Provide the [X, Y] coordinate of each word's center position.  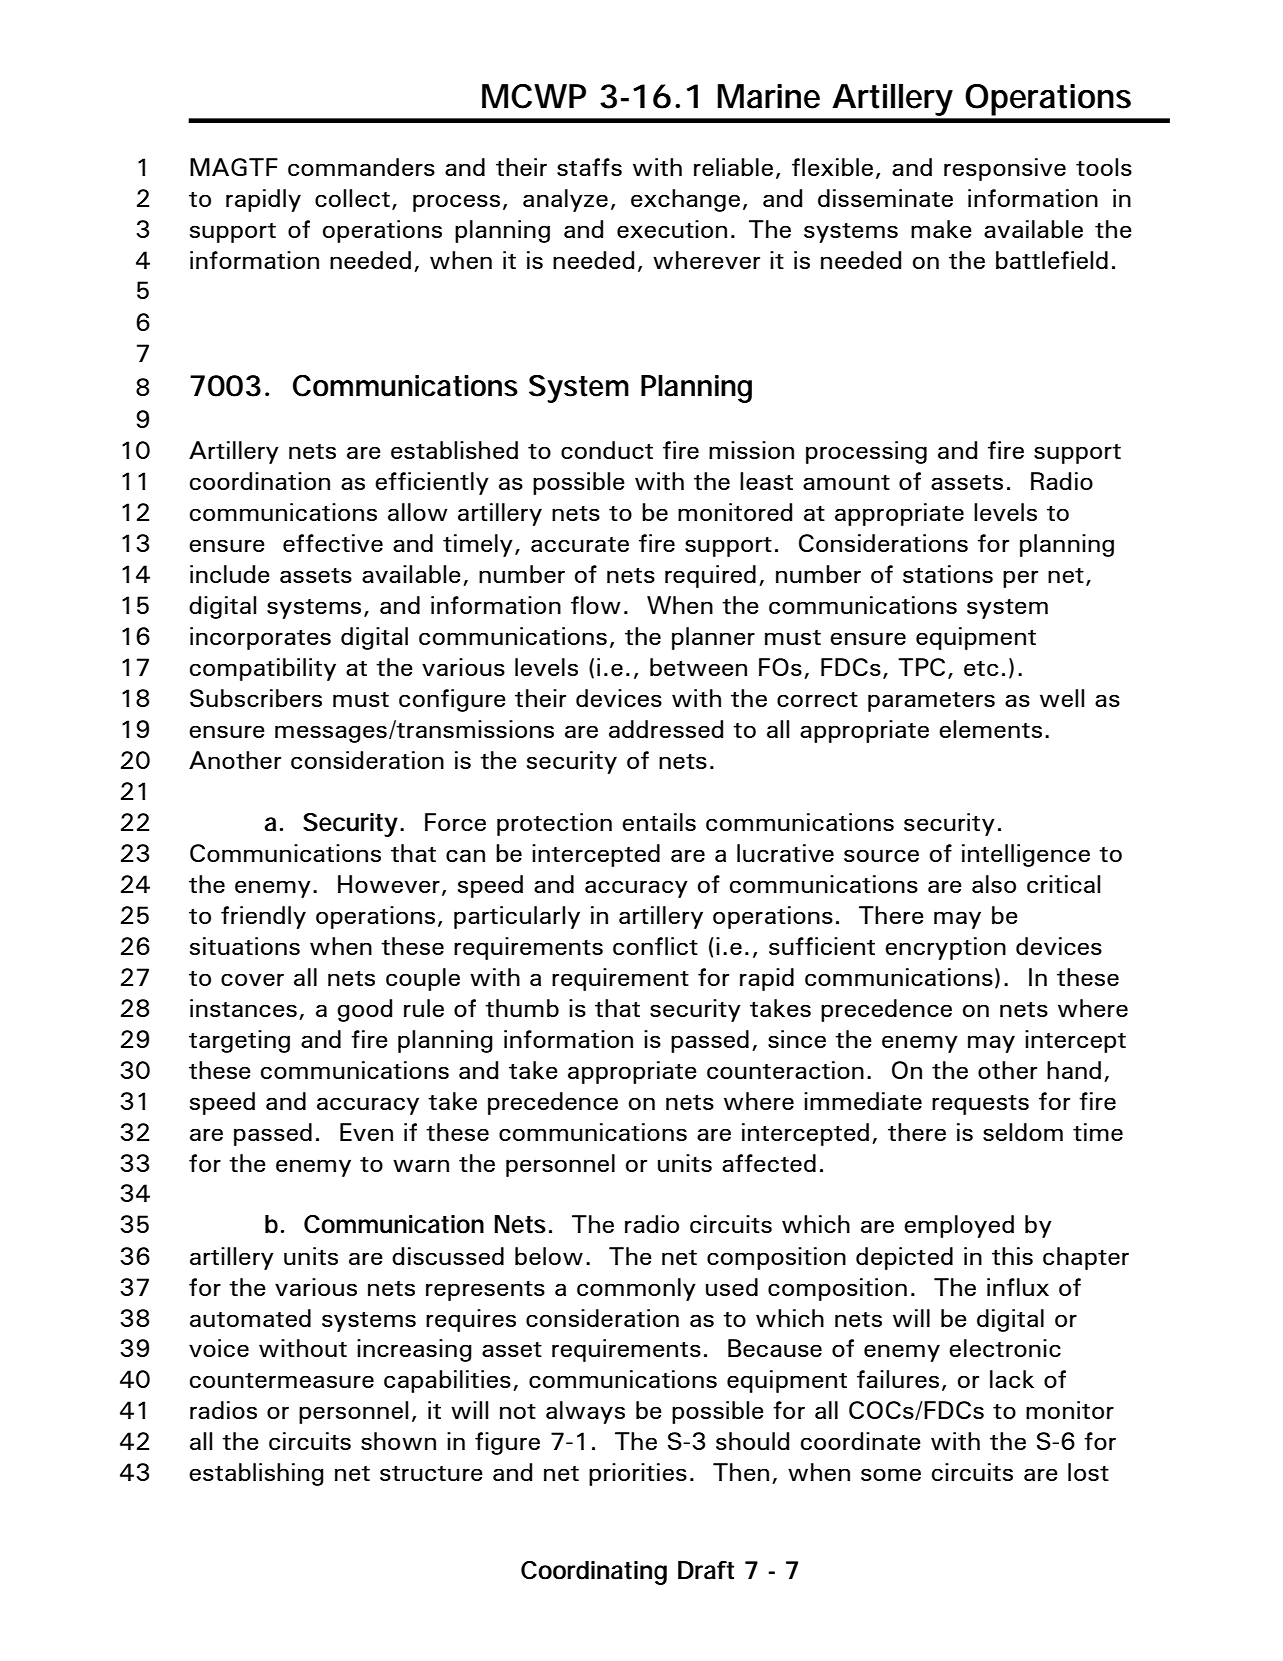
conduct [607, 450]
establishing [256, 1474]
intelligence [1026, 855]
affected [769, 1163]
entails [659, 822]
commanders [361, 167]
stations [948, 574]
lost [1088, 1472]
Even [366, 1132]
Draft [706, 1570]
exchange [685, 200]
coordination [260, 481]
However [389, 884]
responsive [1005, 169]
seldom [1023, 1132]
